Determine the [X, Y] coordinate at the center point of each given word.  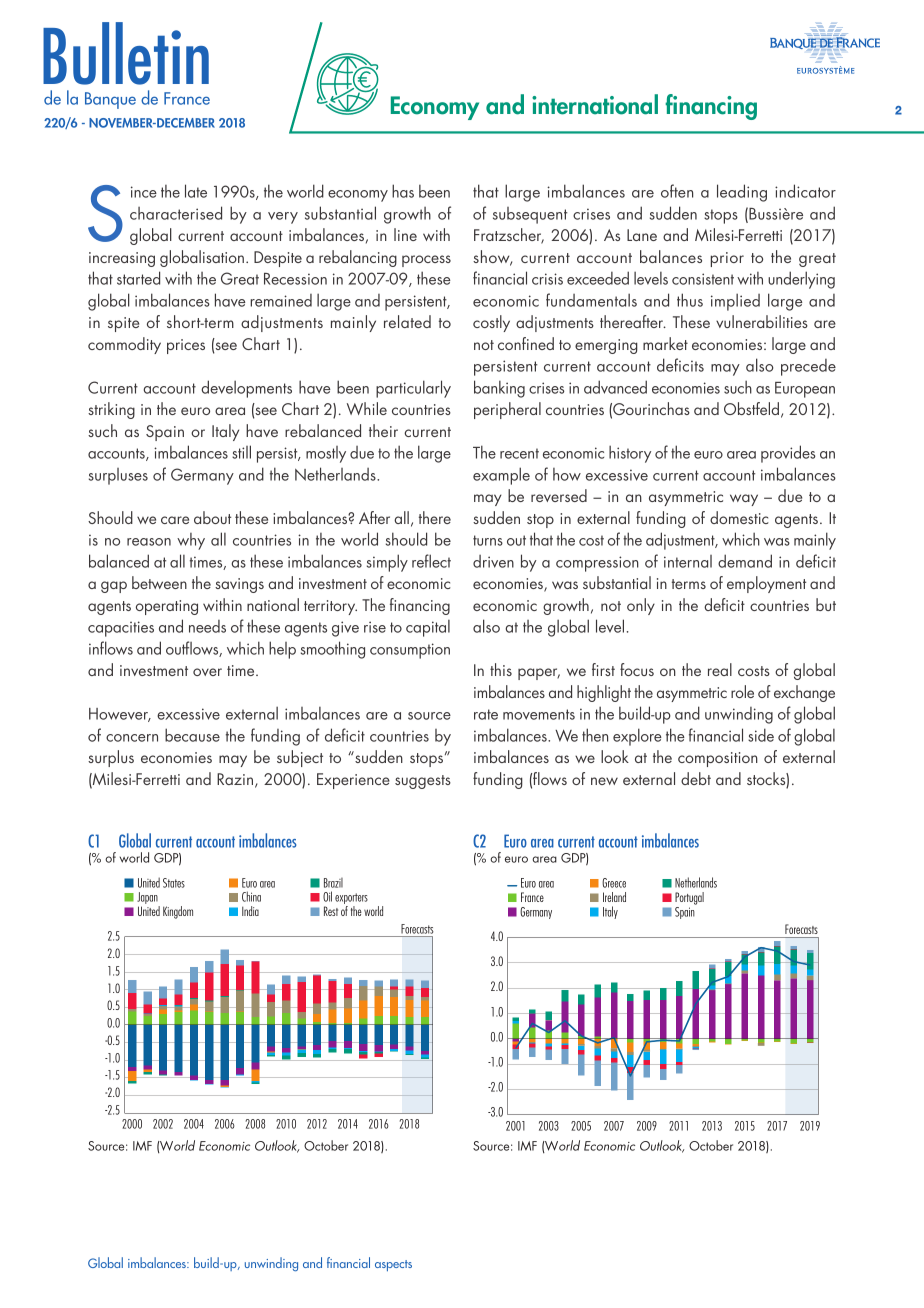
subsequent [530, 215]
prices [186, 346]
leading [742, 193]
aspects [393, 1265]
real [720, 669]
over [207, 672]
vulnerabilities [762, 321]
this [501, 669]
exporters [351, 900]
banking [499, 389]
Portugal [689, 898]
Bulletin [126, 53]
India [250, 911]
